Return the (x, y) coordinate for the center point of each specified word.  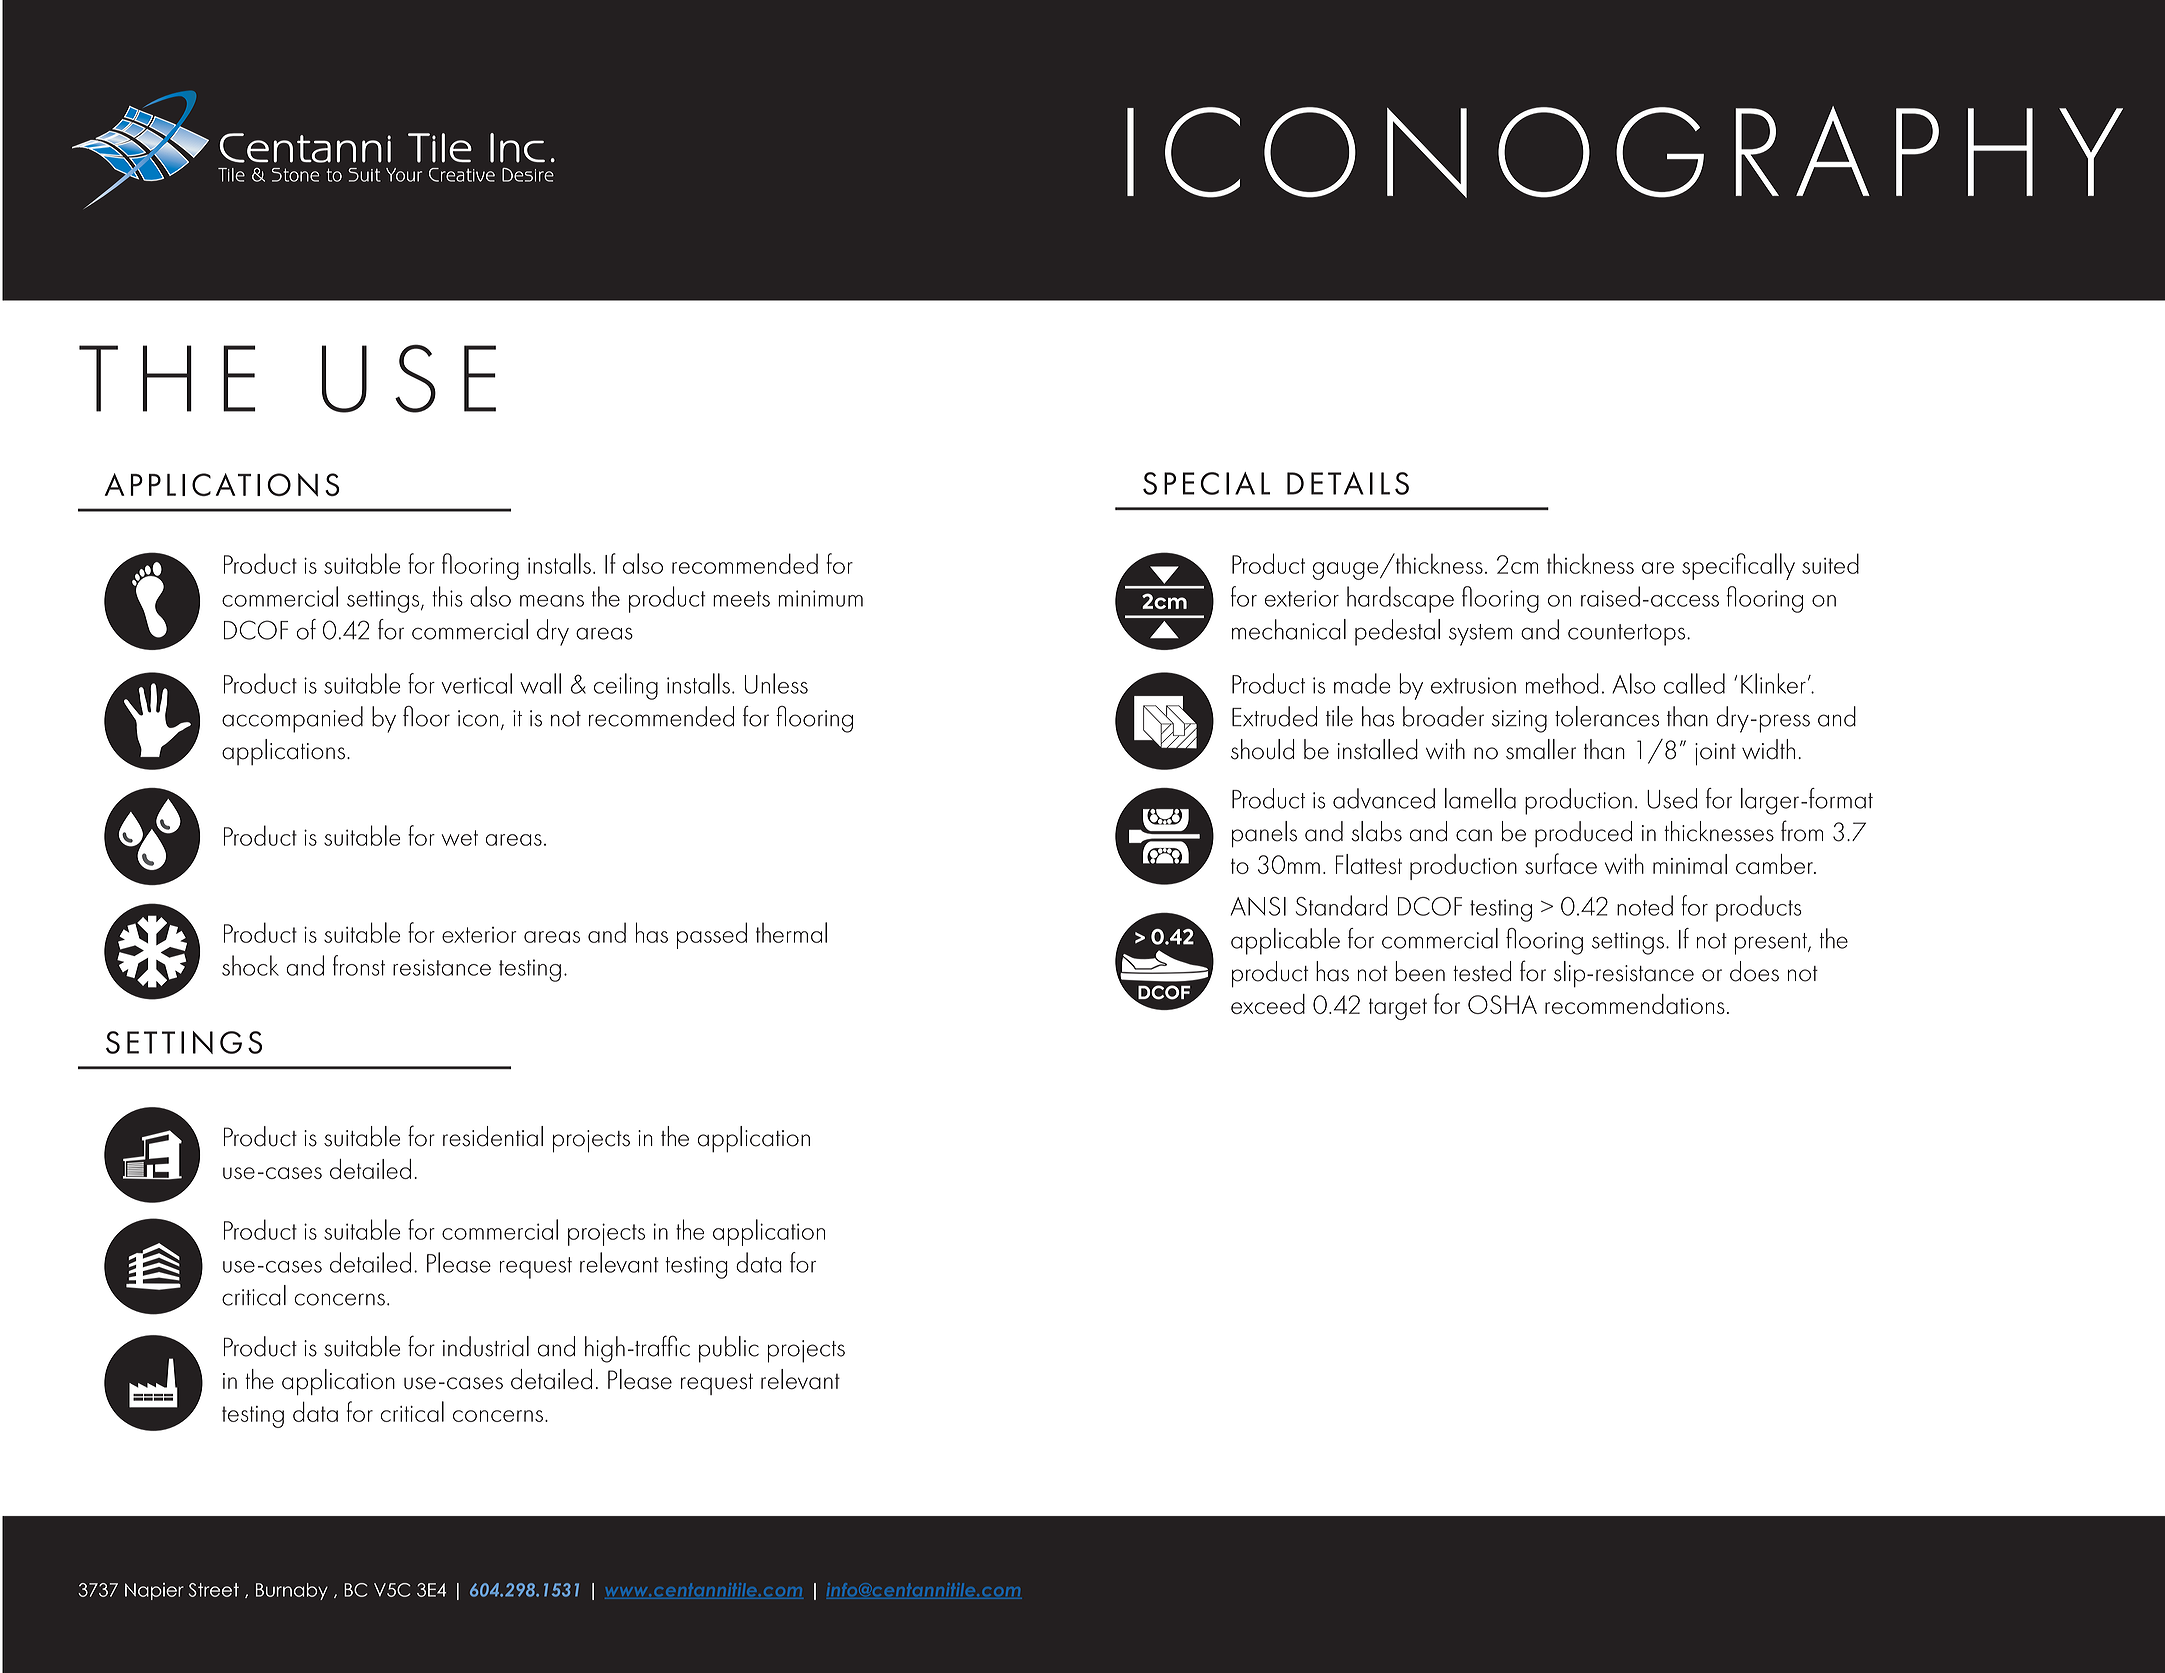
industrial (486, 1346)
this (447, 596)
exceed (1268, 1004)
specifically (1738, 566)
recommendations (1635, 1004)
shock (250, 965)
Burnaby (292, 1591)
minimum (820, 598)
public (729, 1349)
